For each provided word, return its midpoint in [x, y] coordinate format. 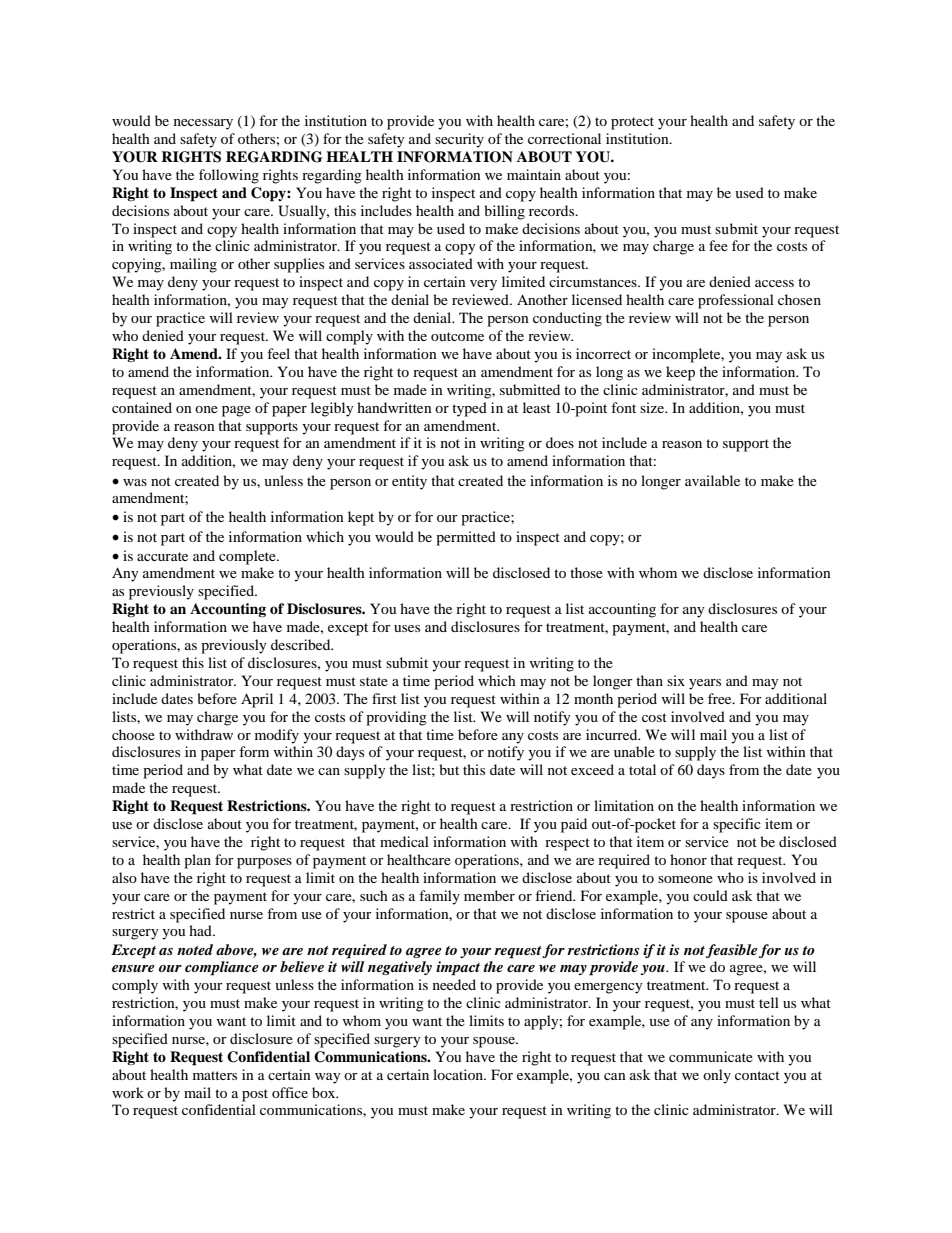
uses [407, 628]
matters [215, 1075]
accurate [162, 556]
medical [404, 841]
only [717, 1076]
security [459, 140]
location [459, 1074]
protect [632, 123]
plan [197, 861]
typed [469, 409]
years [705, 684]
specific [737, 825]
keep [680, 373]
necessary [203, 124]
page [236, 411]
